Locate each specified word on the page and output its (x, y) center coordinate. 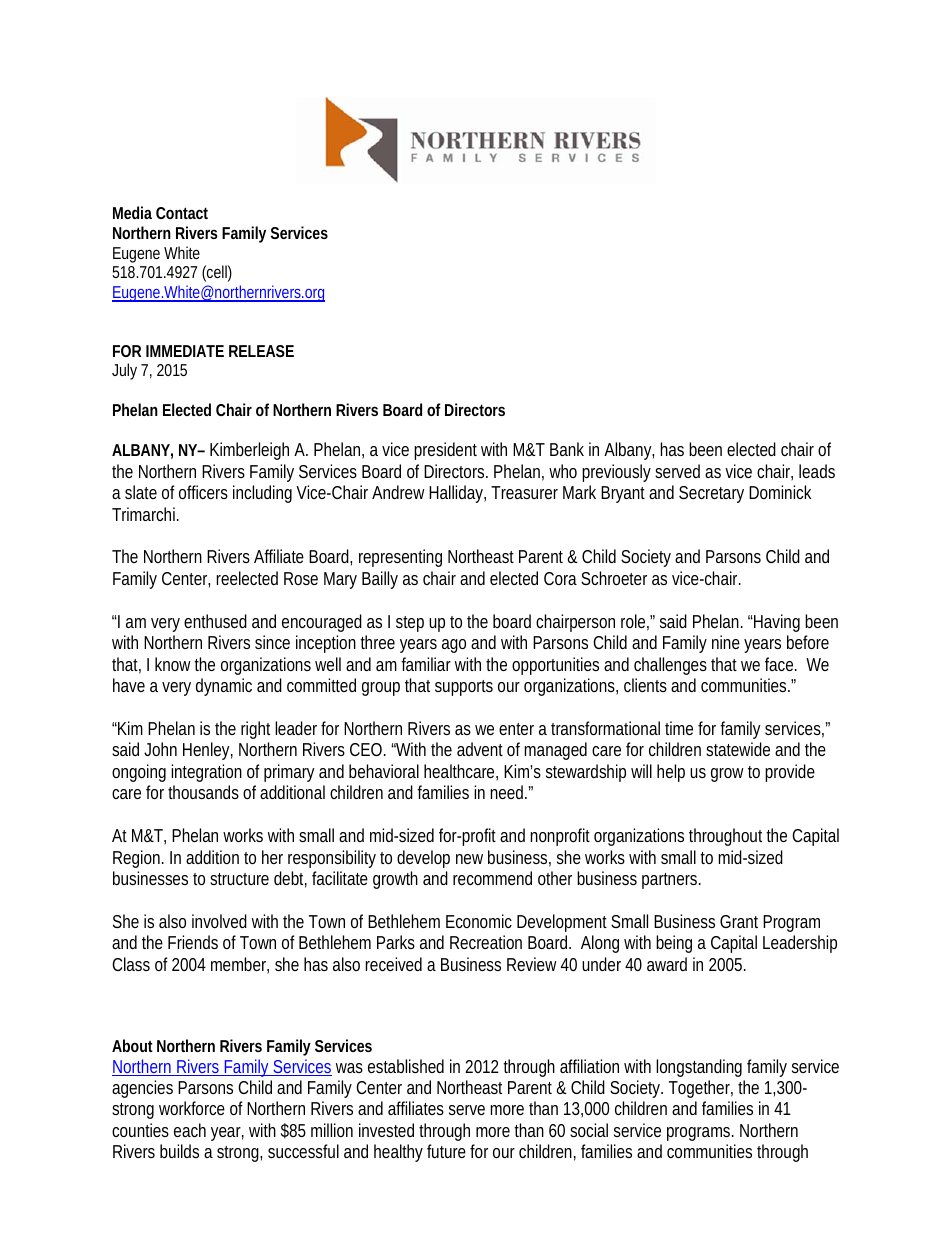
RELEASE (261, 351)
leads (817, 471)
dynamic (224, 687)
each (190, 1130)
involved (219, 921)
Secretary (711, 494)
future (446, 1151)
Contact (182, 213)
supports (464, 688)
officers (203, 492)
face (781, 664)
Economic (479, 921)
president (445, 451)
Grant (739, 921)
